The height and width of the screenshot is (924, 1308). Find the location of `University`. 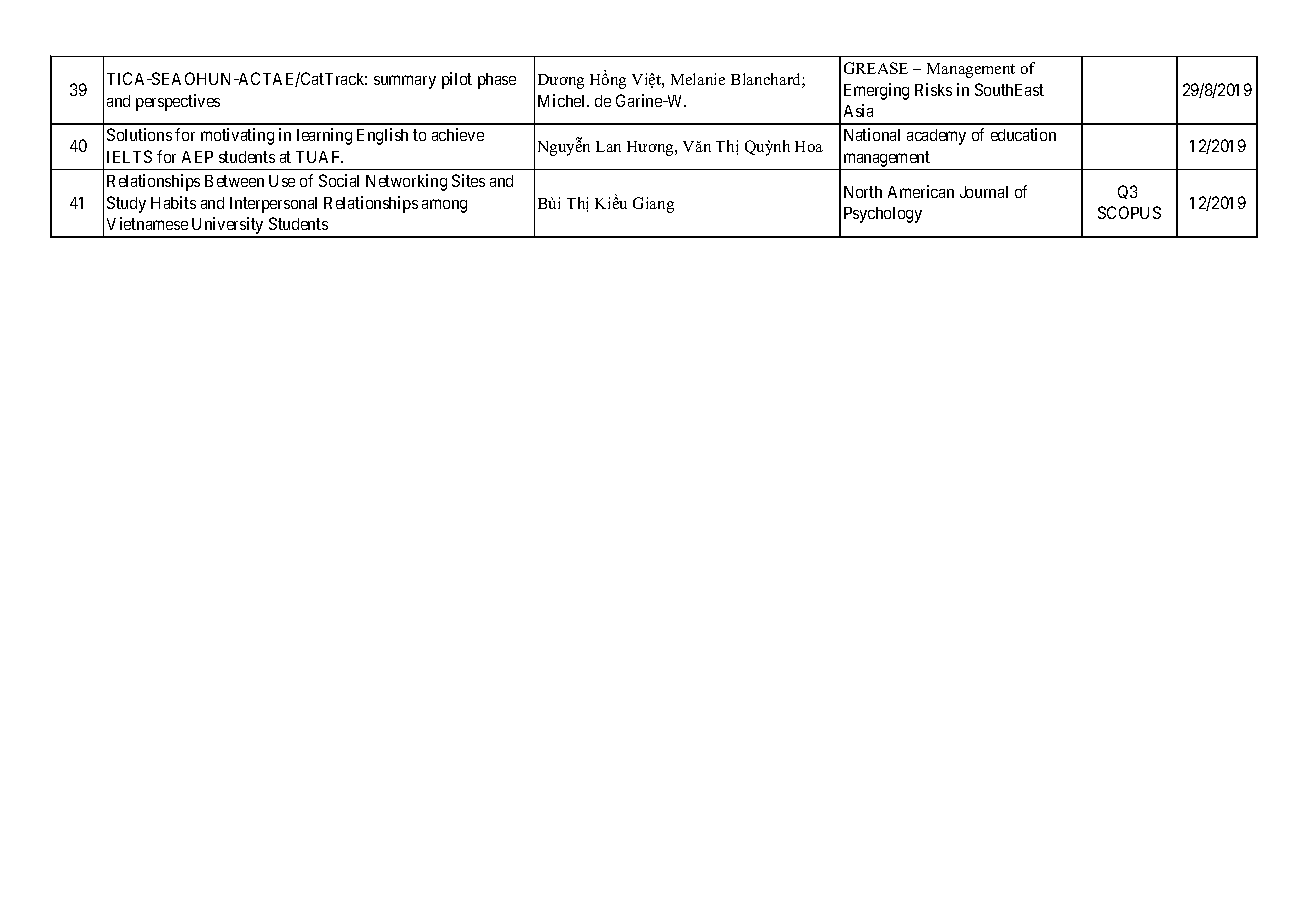

University is located at coordinates (228, 227).
